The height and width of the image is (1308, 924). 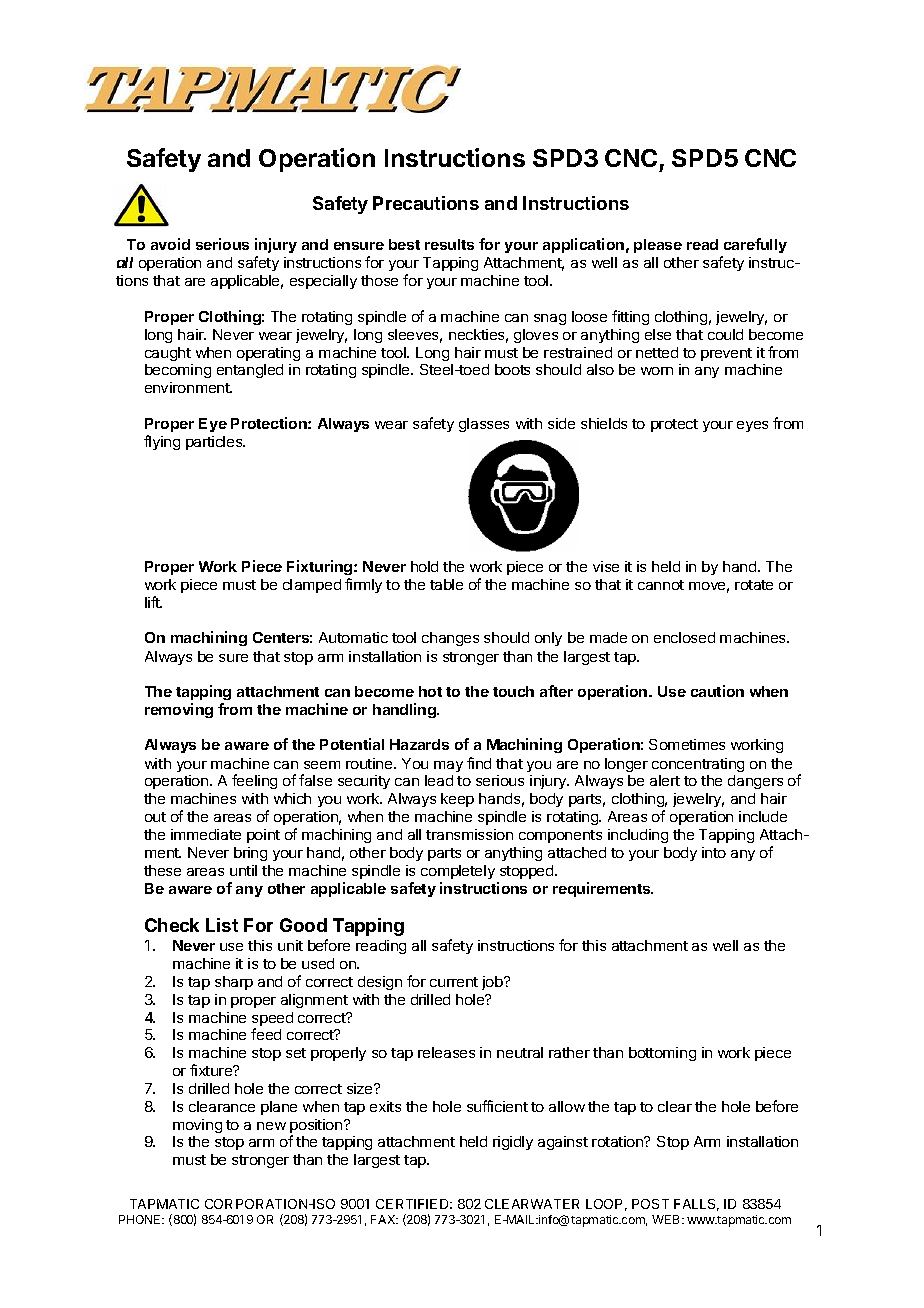 What do you see at coordinates (658, 246) in the image?
I see `please` at bounding box center [658, 246].
